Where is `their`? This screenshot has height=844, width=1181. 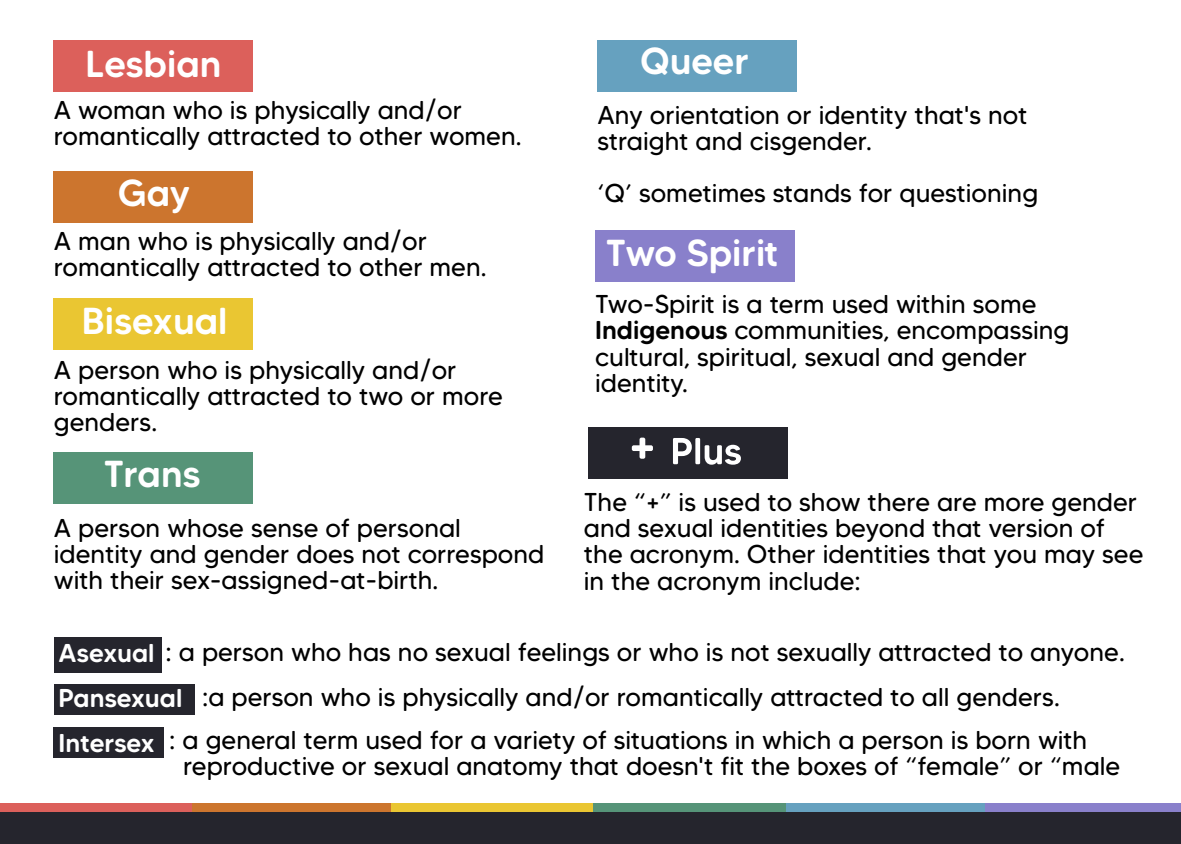 their is located at coordinates (137, 580).
